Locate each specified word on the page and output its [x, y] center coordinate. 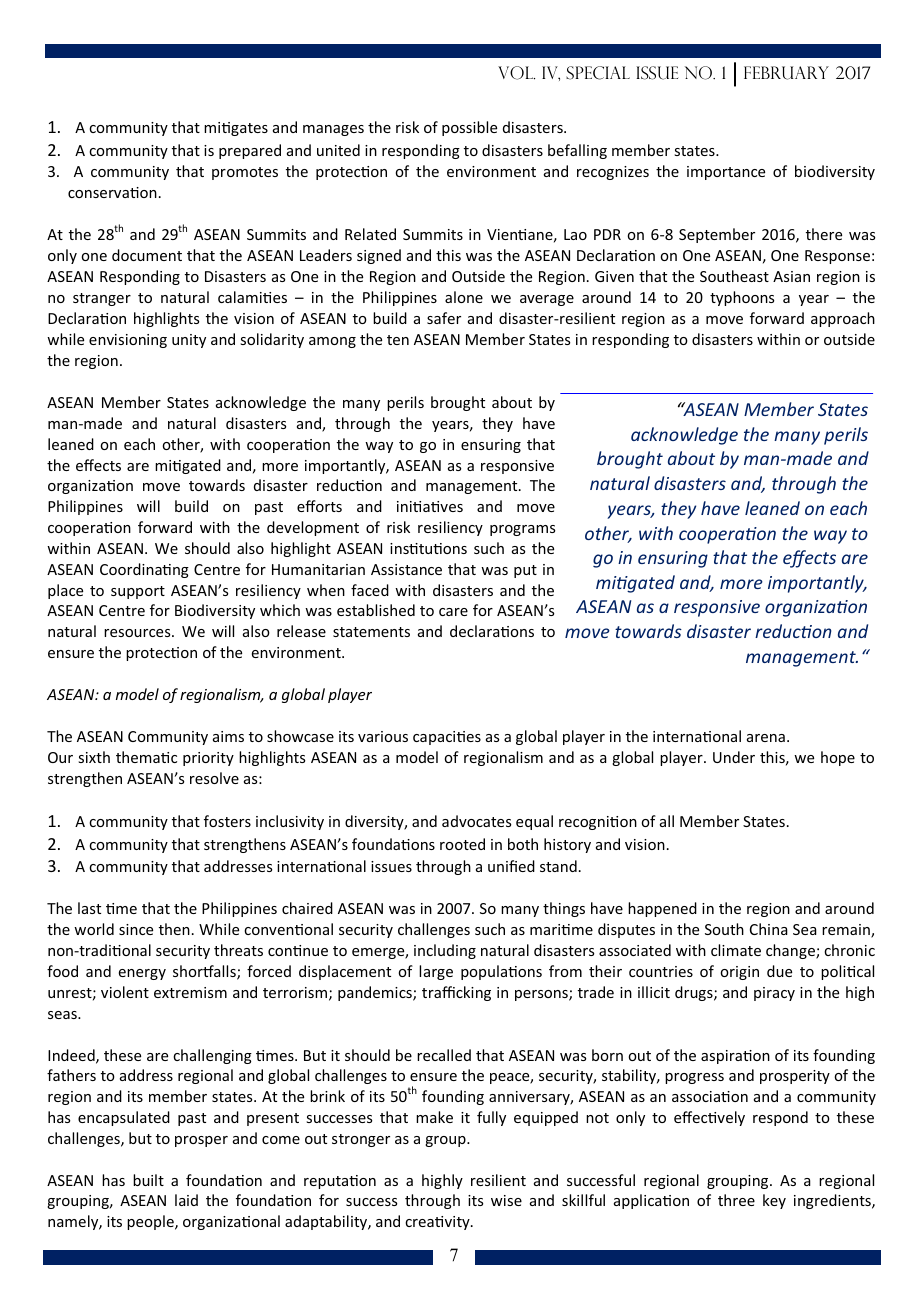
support [138, 592]
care [453, 612]
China [769, 929]
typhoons [742, 298]
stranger [102, 299]
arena [766, 738]
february [786, 73]
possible [469, 128]
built [148, 1180]
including [445, 951]
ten [398, 340]
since [136, 929]
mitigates [236, 129]
